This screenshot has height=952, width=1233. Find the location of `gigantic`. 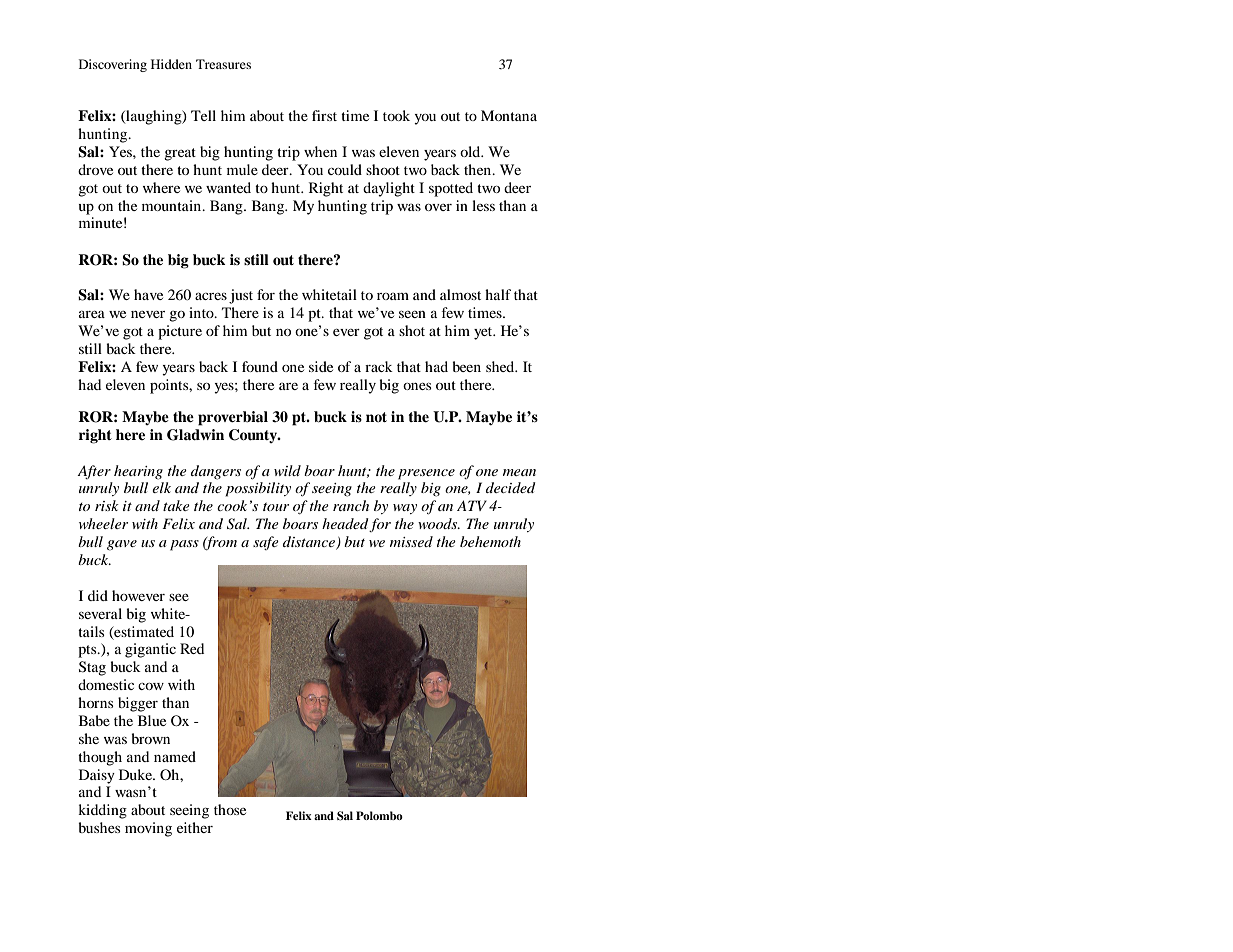

gigantic is located at coordinates (150, 650).
